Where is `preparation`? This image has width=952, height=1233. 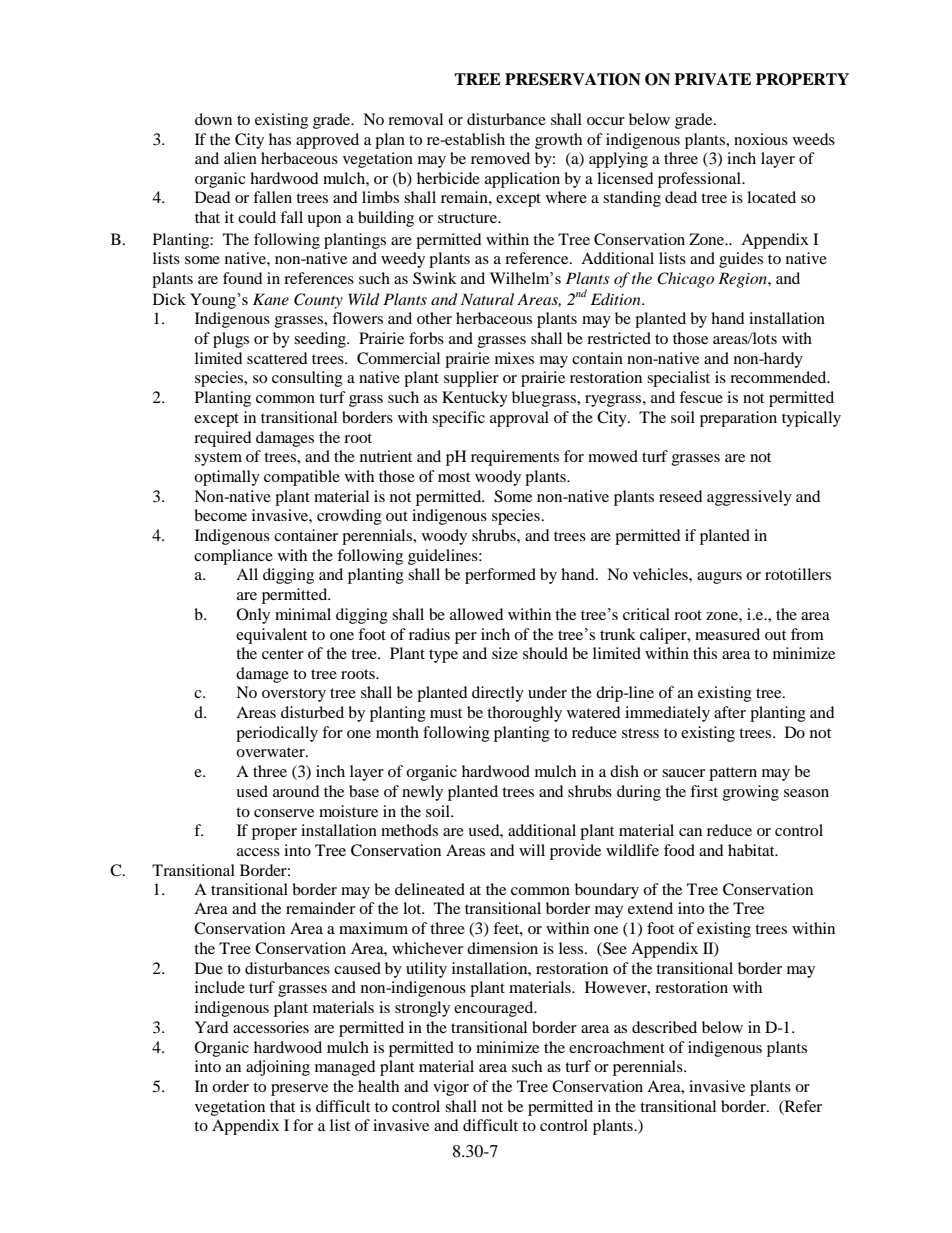 preparation is located at coordinates (738, 419).
